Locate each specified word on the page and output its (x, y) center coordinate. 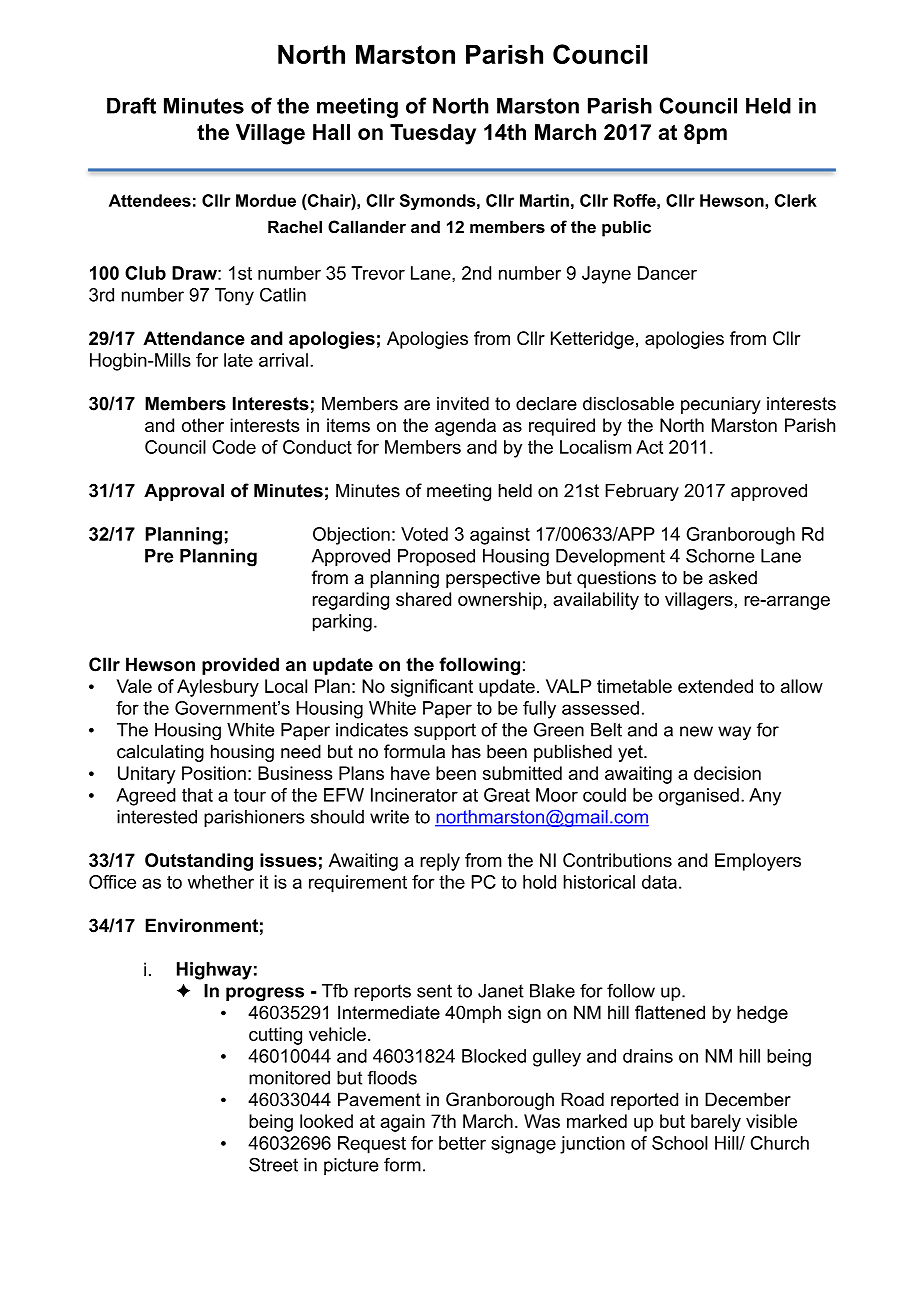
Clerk (796, 200)
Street (273, 1164)
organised (699, 797)
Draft (131, 105)
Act (649, 447)
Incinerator (414, 795)
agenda (465, 427)
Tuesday (433, 134)
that (197, 795)
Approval (184, 492)
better (462, 1143)
